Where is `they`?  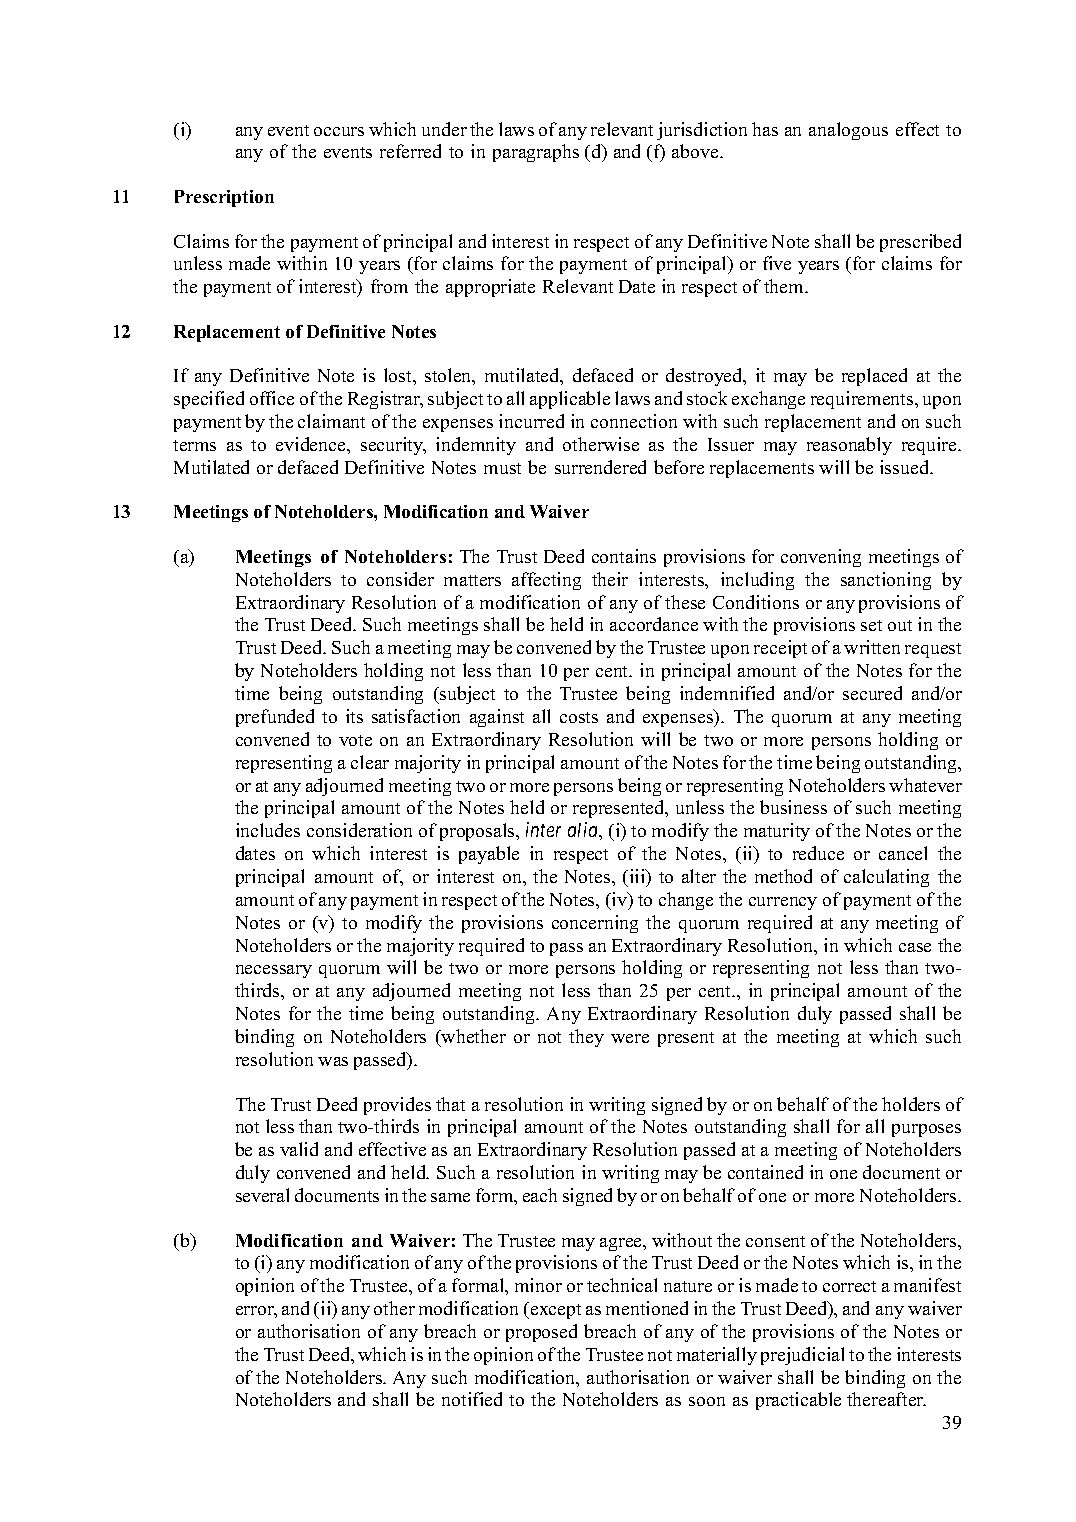 they is located at coordinates (586, 1038).
